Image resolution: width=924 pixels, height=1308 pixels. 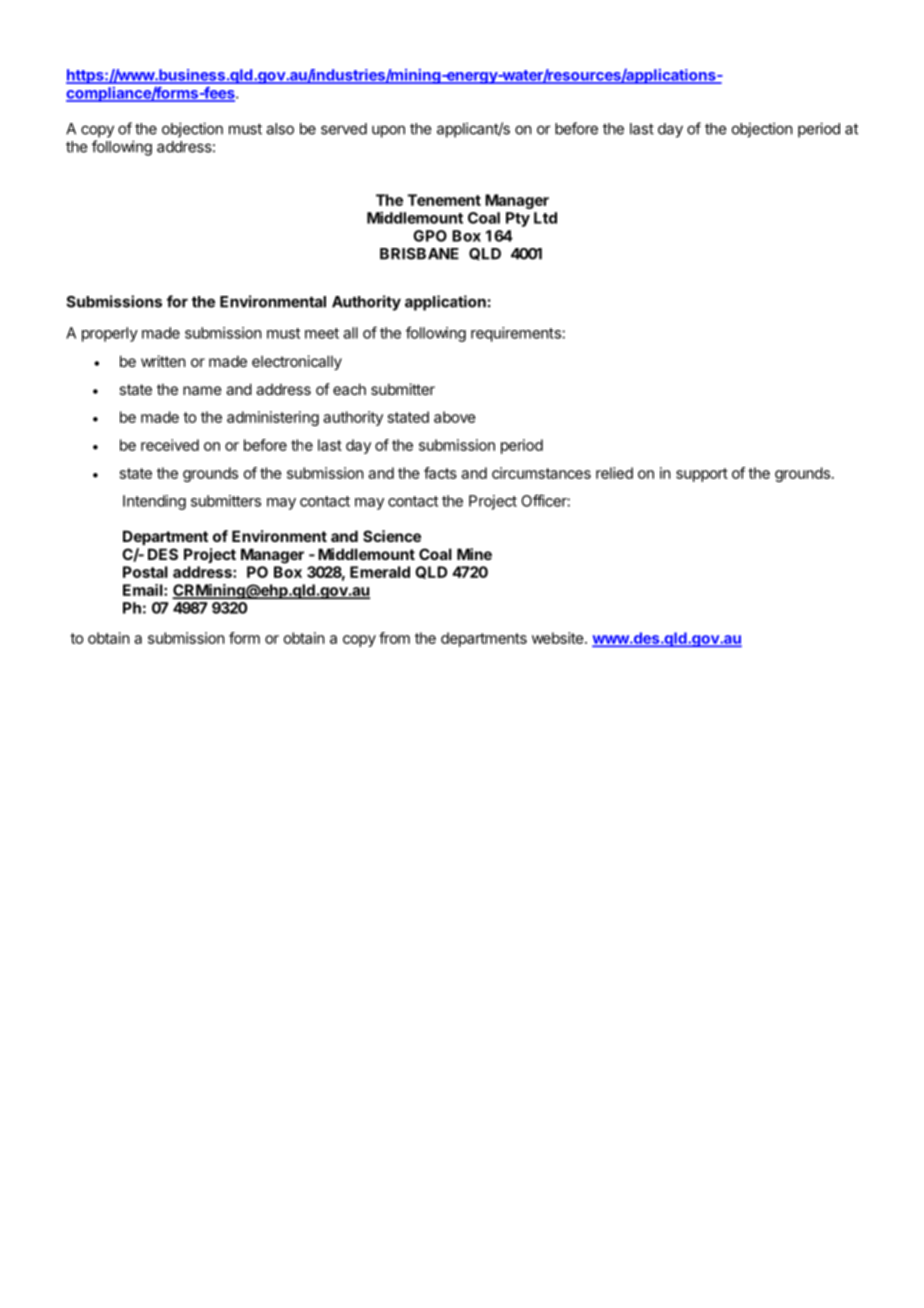 What do you see at coordinates (545, 218) in the screenshot?
I see `Ltd` at bounding box center [545, 218].
